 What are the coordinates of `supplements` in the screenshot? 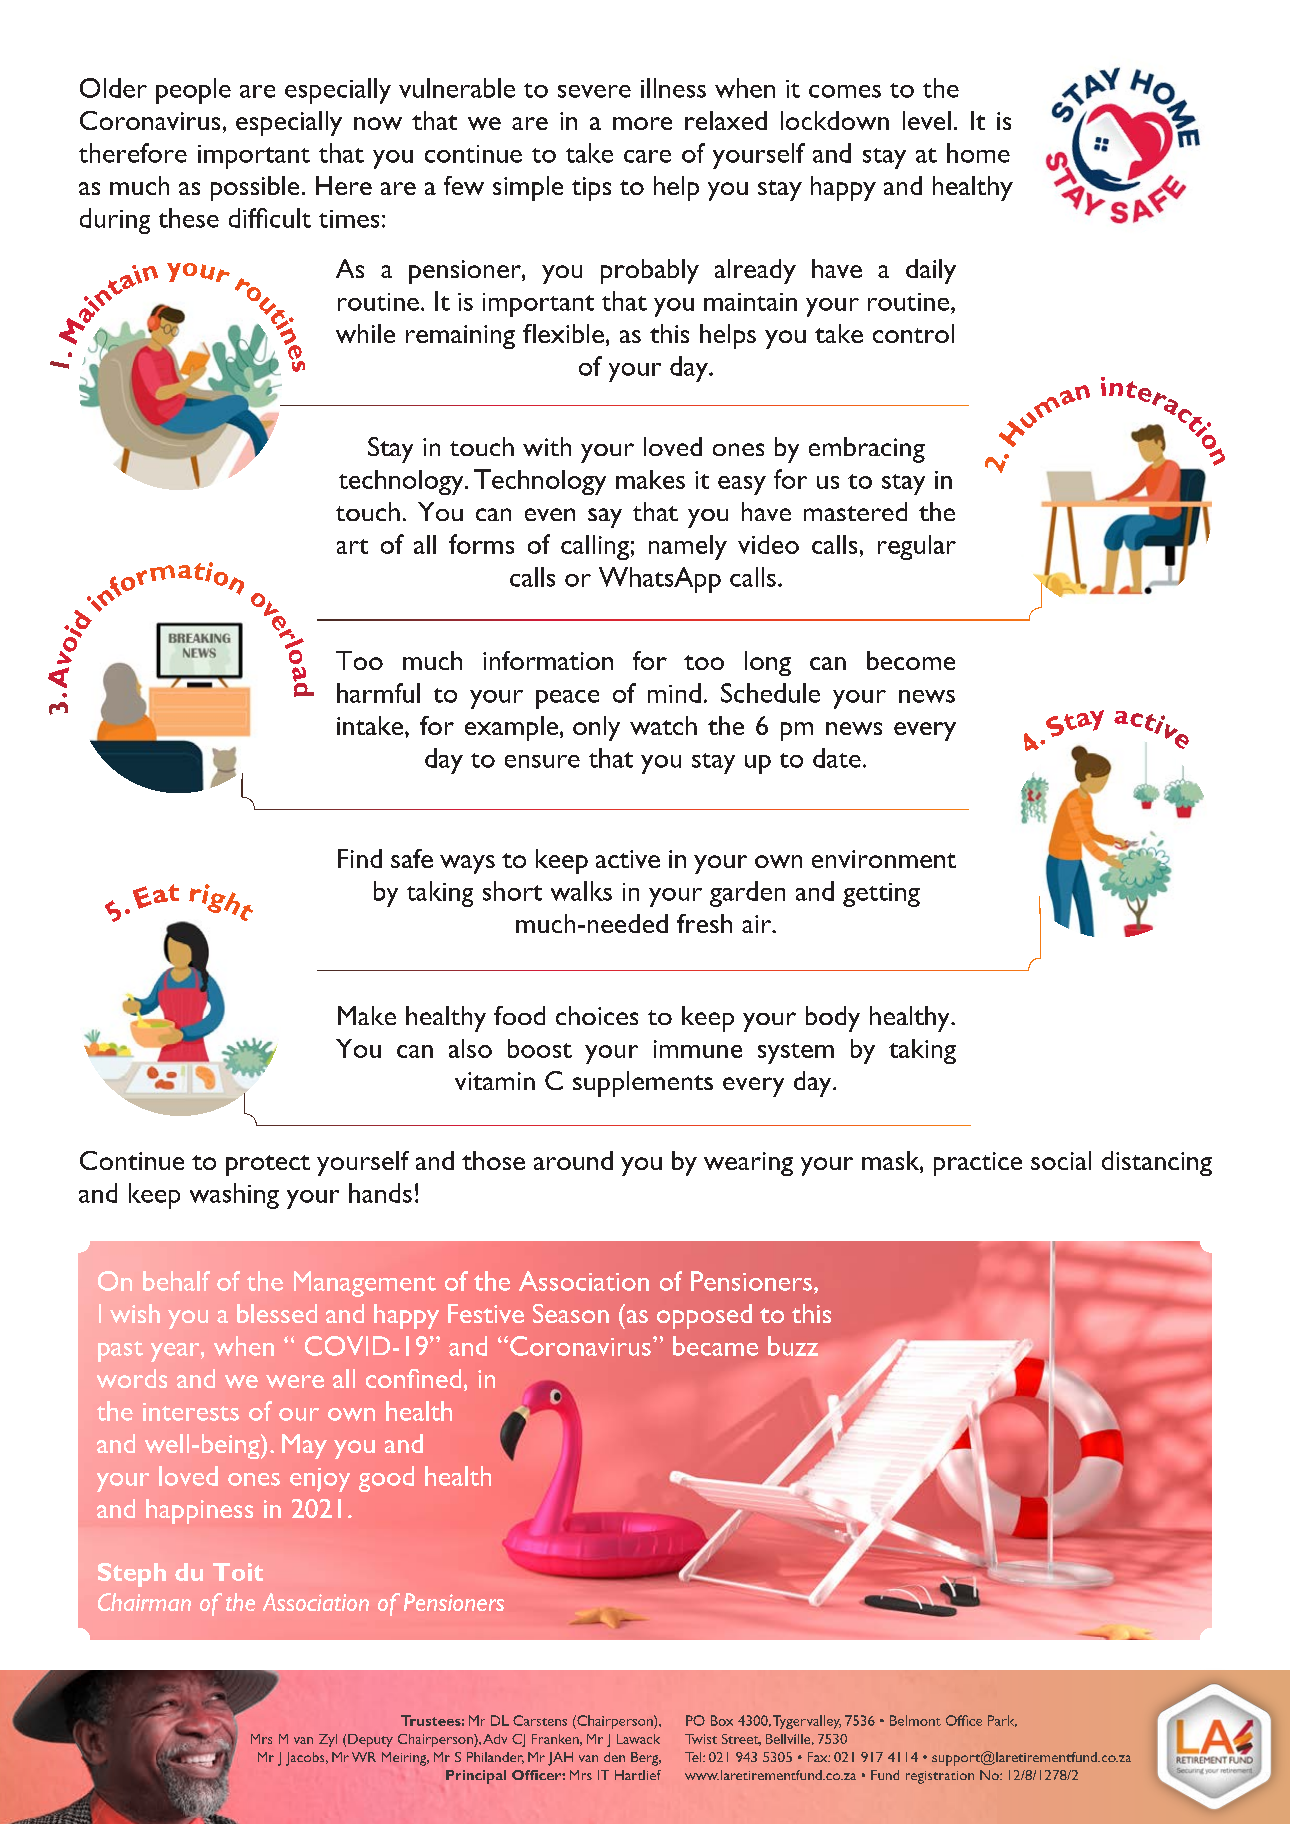 It's located at (643, 1084).
